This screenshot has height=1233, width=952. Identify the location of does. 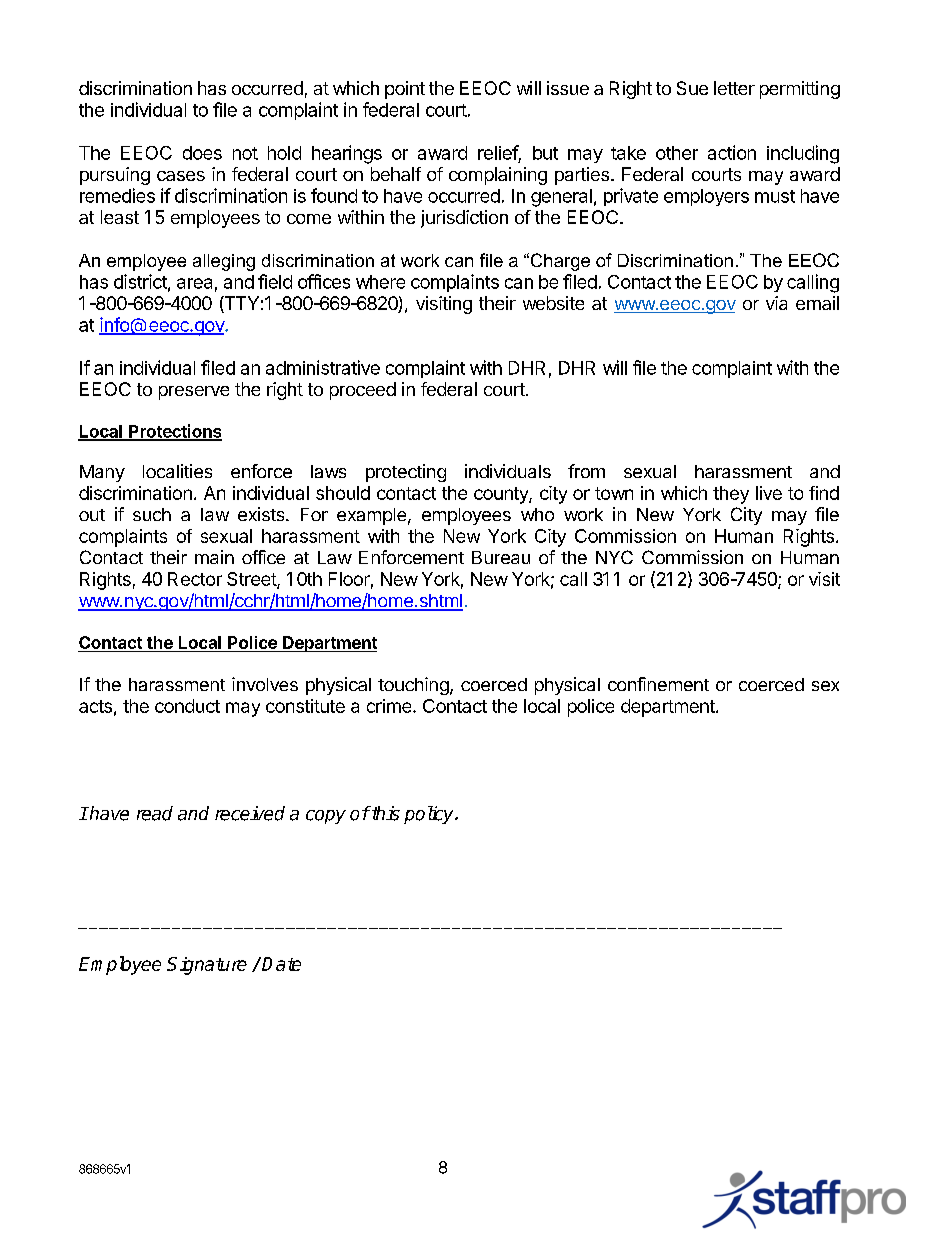
(202, 153).
